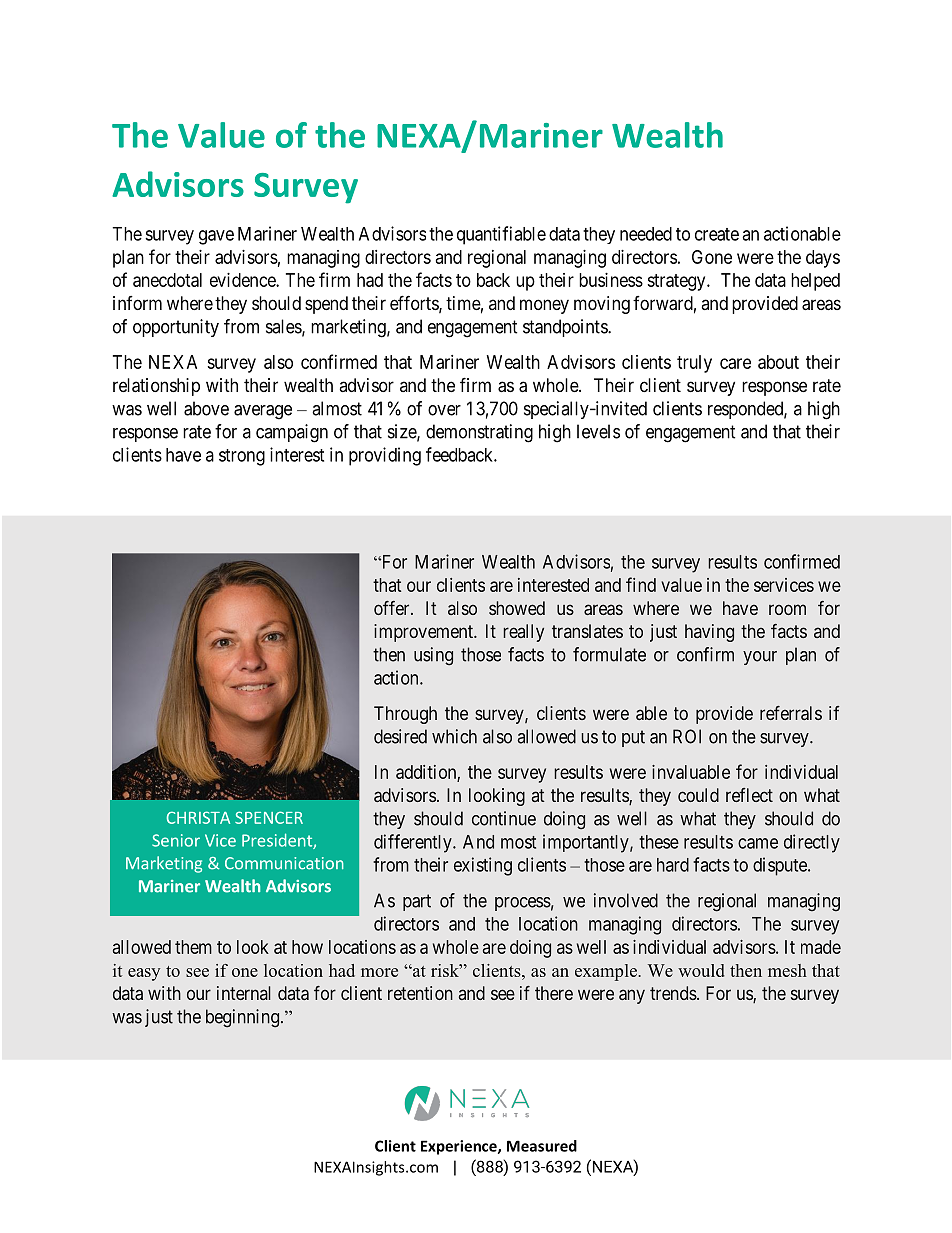 The image size is (952, 1233). Describe the element at coordinates (712, 257) in the document. I see `Gone` at that location.
